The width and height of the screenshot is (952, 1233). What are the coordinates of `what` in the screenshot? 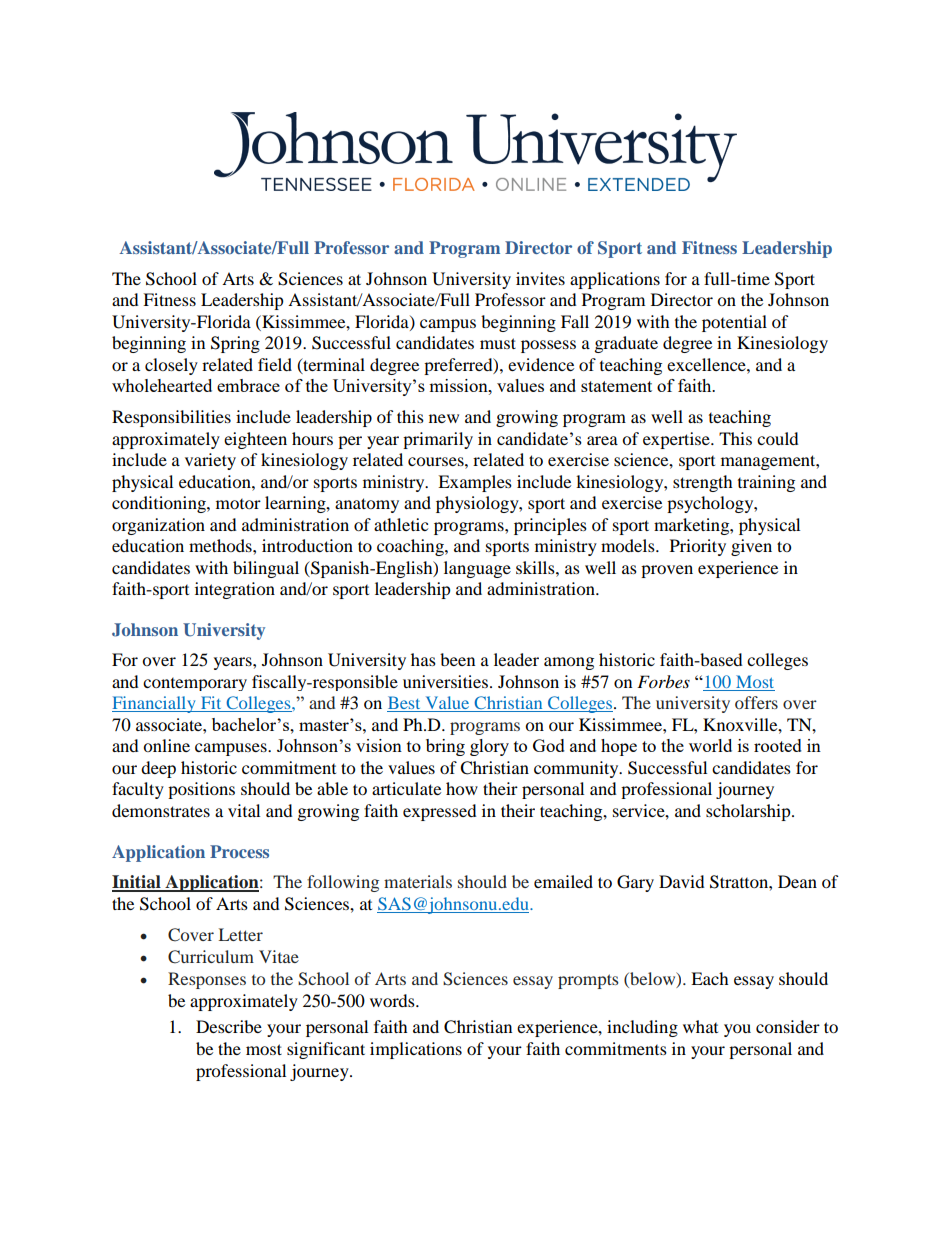 It's located at (700, 1026).
